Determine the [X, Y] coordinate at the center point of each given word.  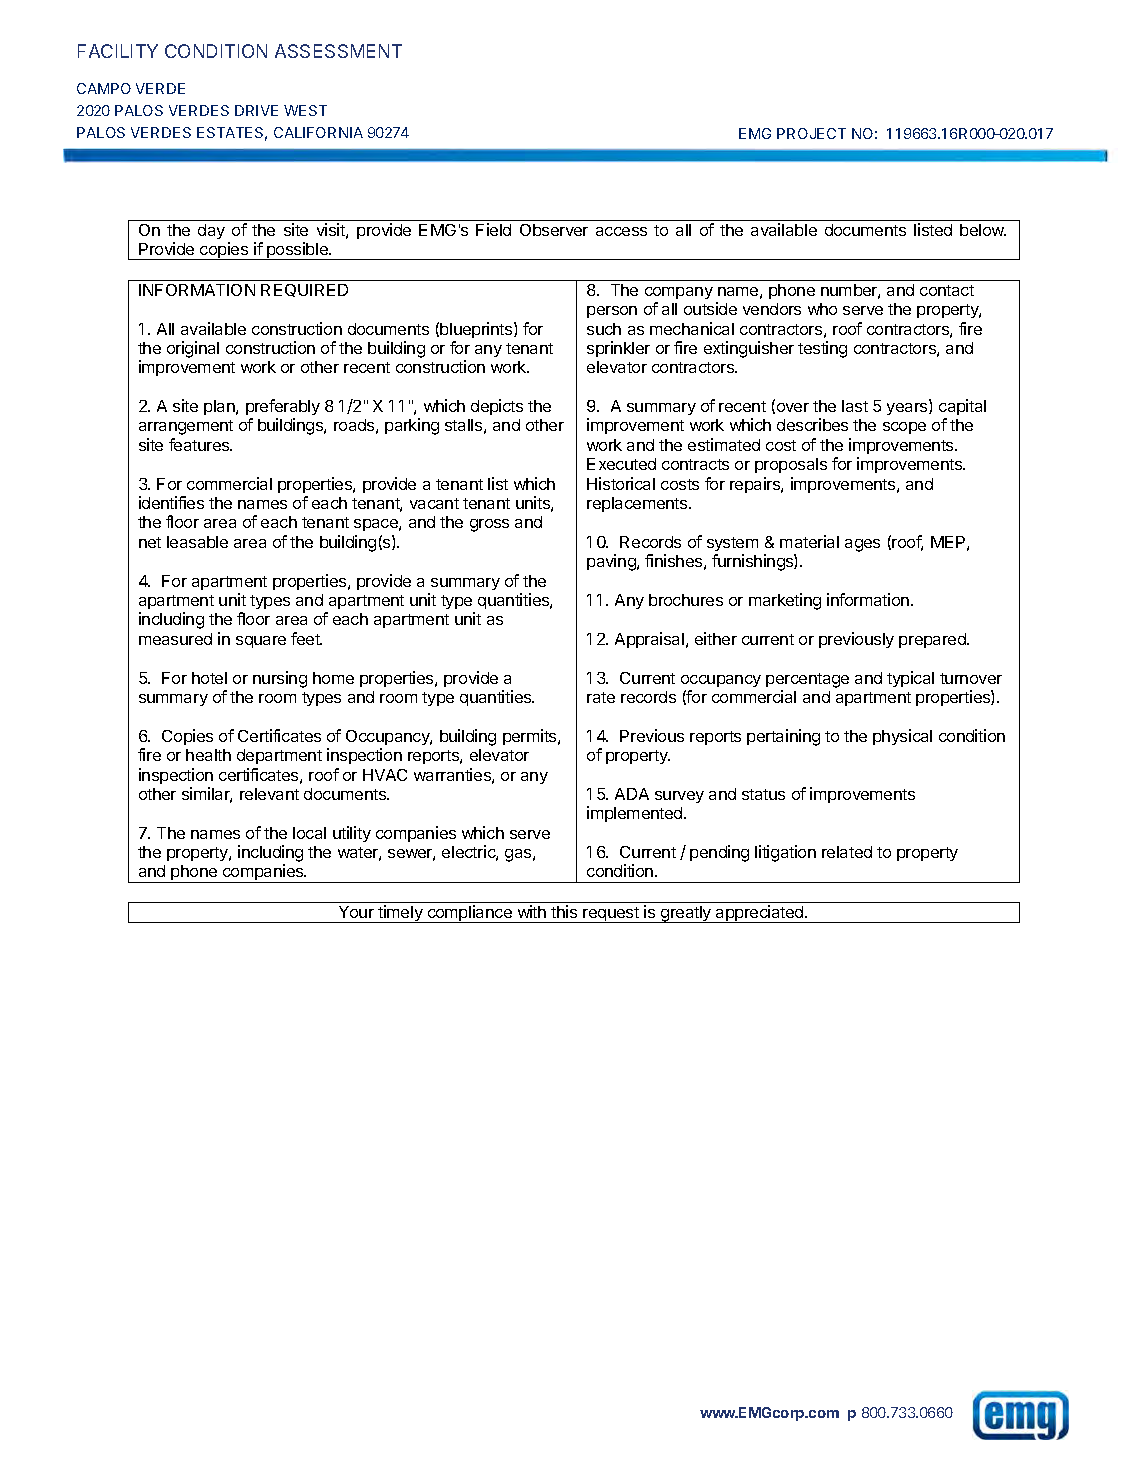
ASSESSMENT [338, 51]
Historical [621, 483]
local [309, 833]
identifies [171, 502]
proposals [791, 465]
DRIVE [256, 110]
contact [947, 290]
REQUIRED [304, 290]
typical [910, 679]
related [847, 852]
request [611, 915]
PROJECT [811, 133]
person [612, 312]
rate [601, 697]
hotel [209, 678]
